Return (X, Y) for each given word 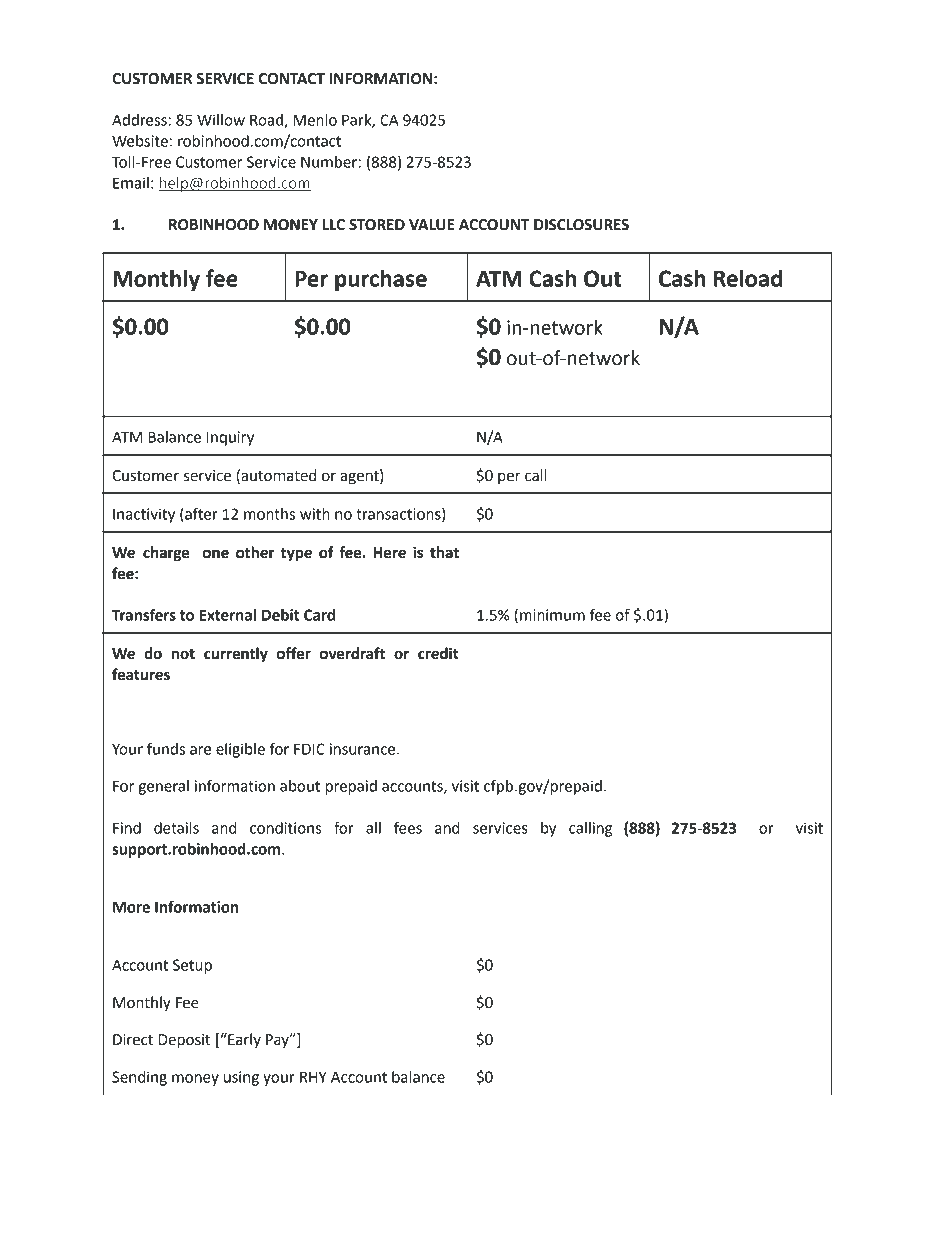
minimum (552, 615)
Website (140, 141)
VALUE (431, 225)
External (228, 615)
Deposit (184, 1041)
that (444, 552)
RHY (313, 1077)
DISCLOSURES (581, 225)
